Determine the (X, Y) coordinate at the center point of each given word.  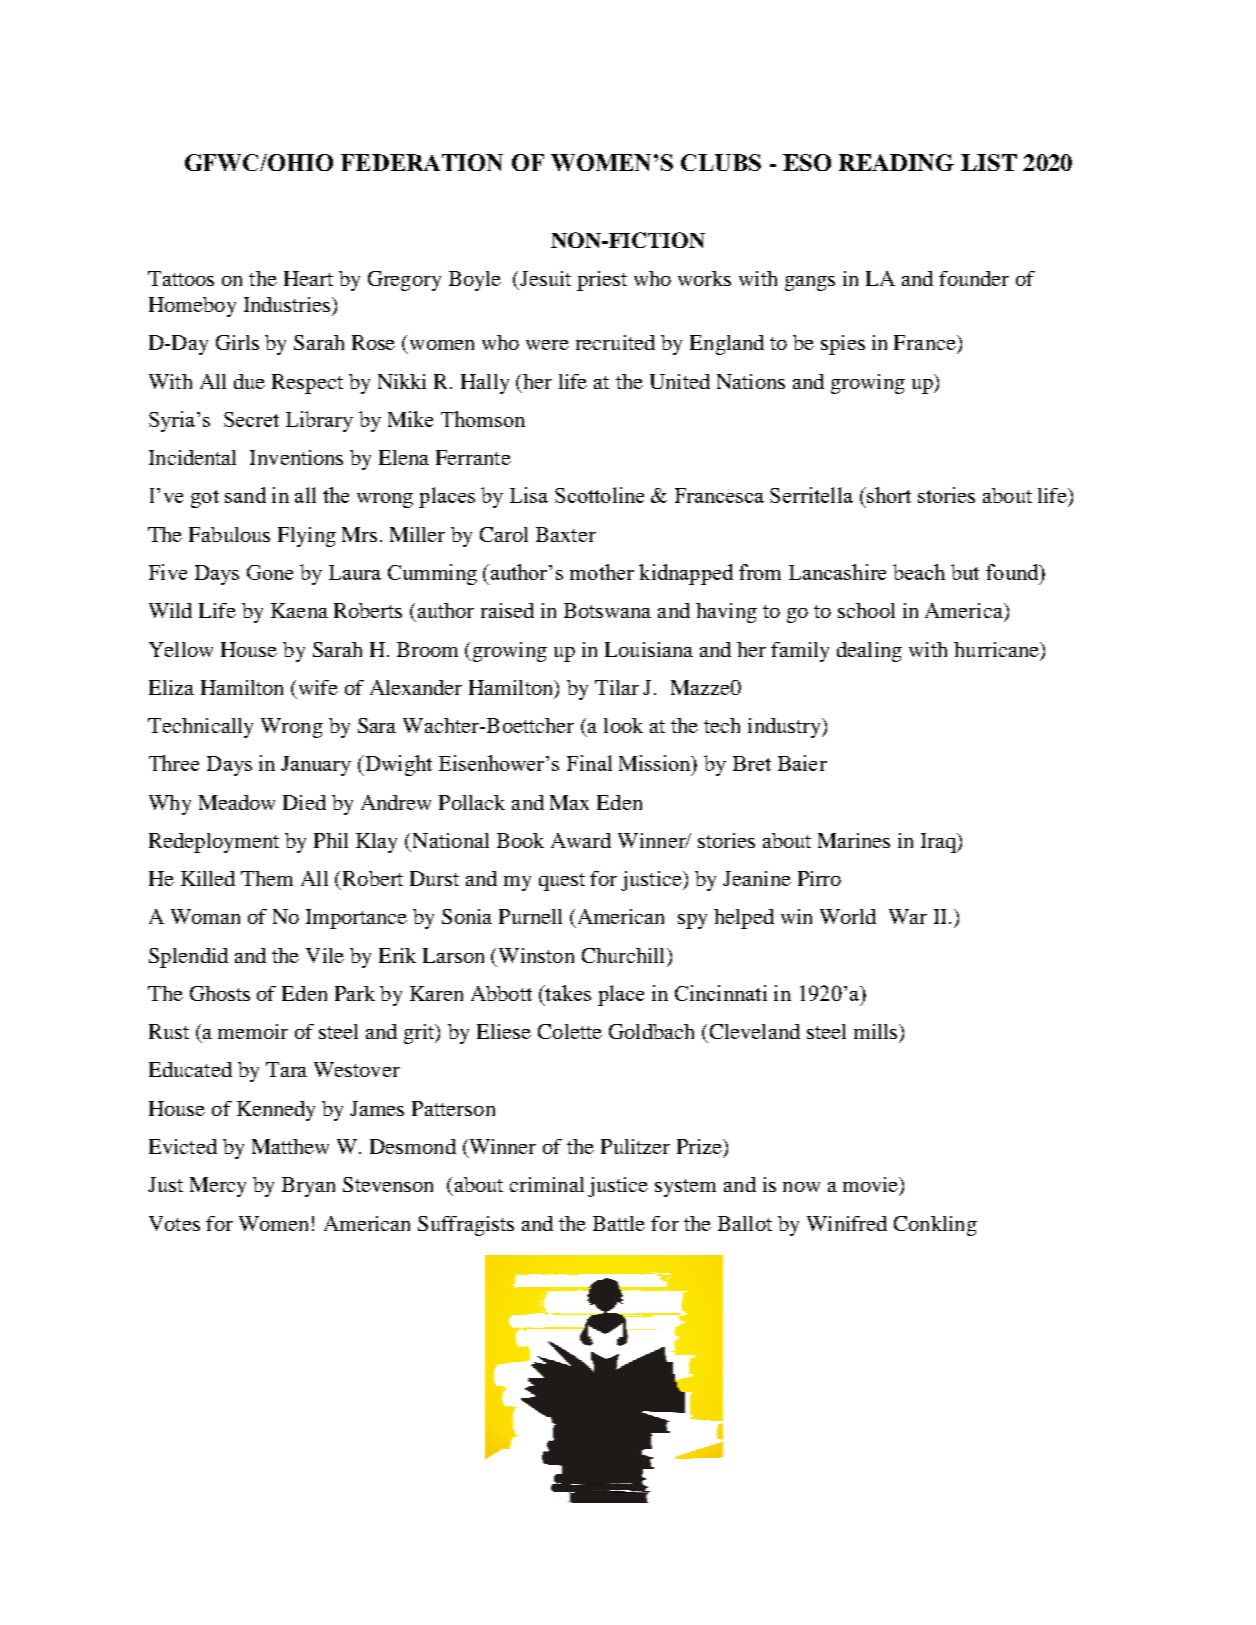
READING (896, 162)
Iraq (940, 843)
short (888, 495)
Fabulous (229, 534)
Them (267, 878)
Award (581, 840)
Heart (308, 278)
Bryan (308, 1187)
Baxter (566, 534)
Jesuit (545, 278)
